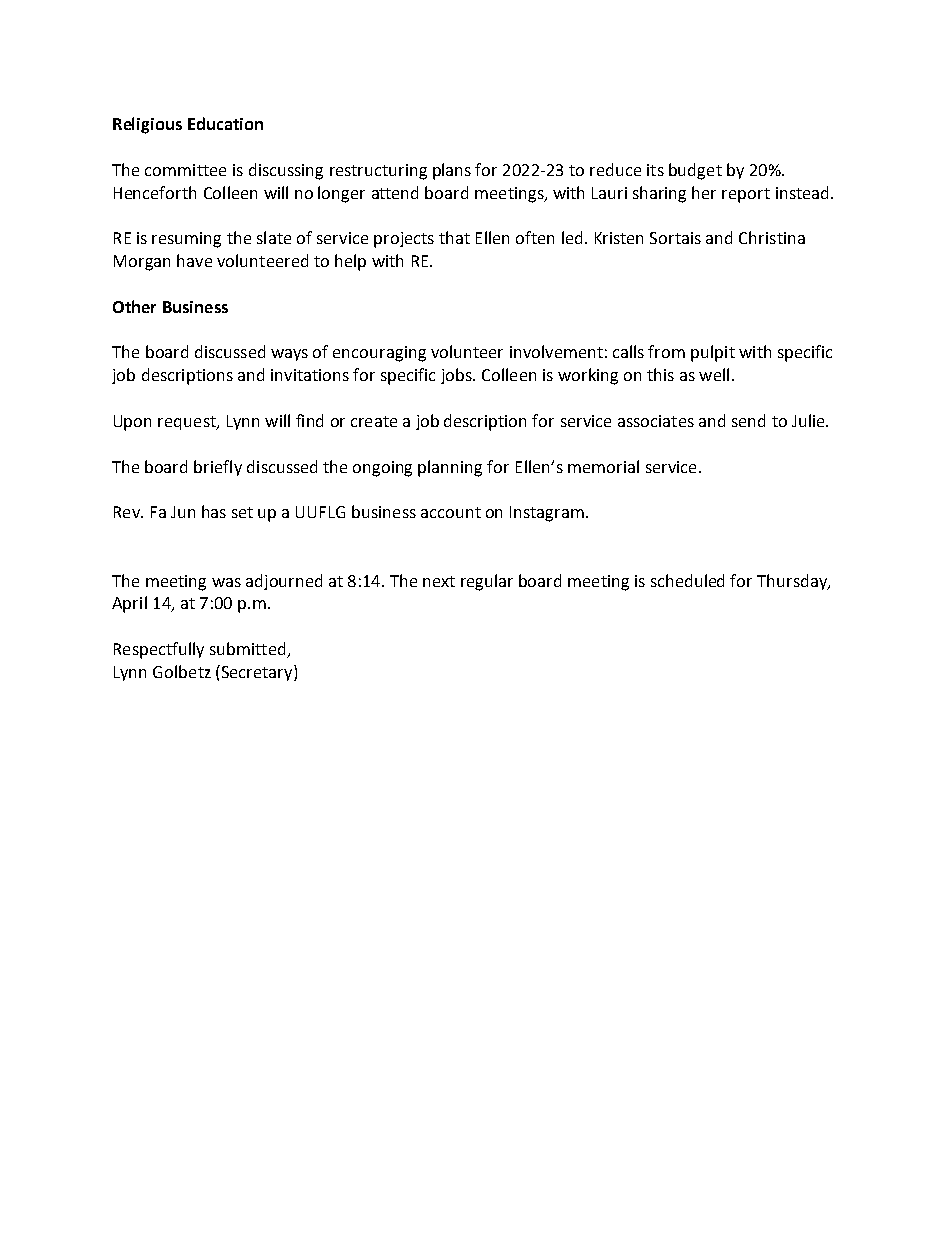 The width and height of the document is (952, 1233). What do you see at coordinates (188, 423) in the document?
I see `request` at bounding box center [188, 423].
